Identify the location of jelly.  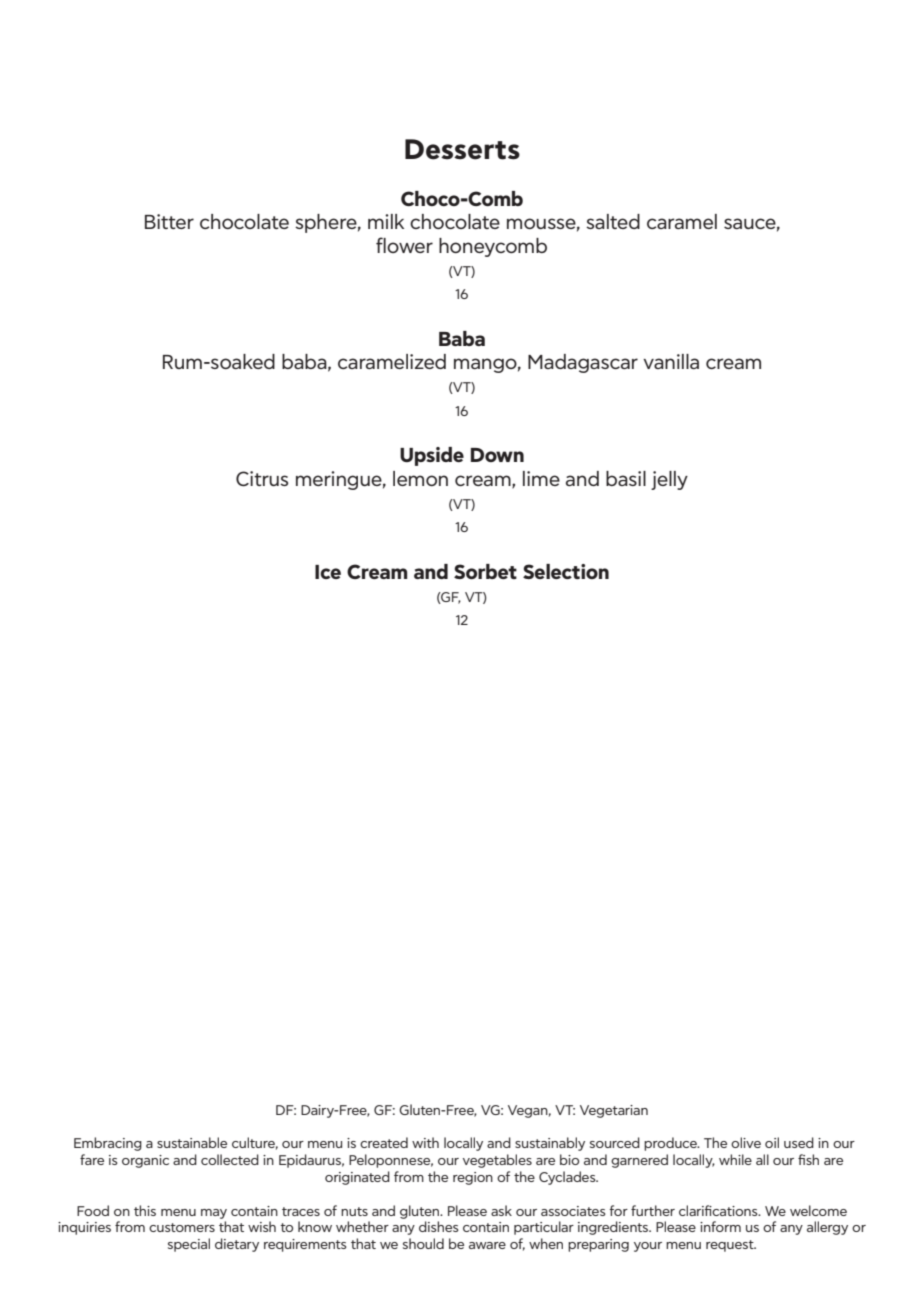
(669, 480).
